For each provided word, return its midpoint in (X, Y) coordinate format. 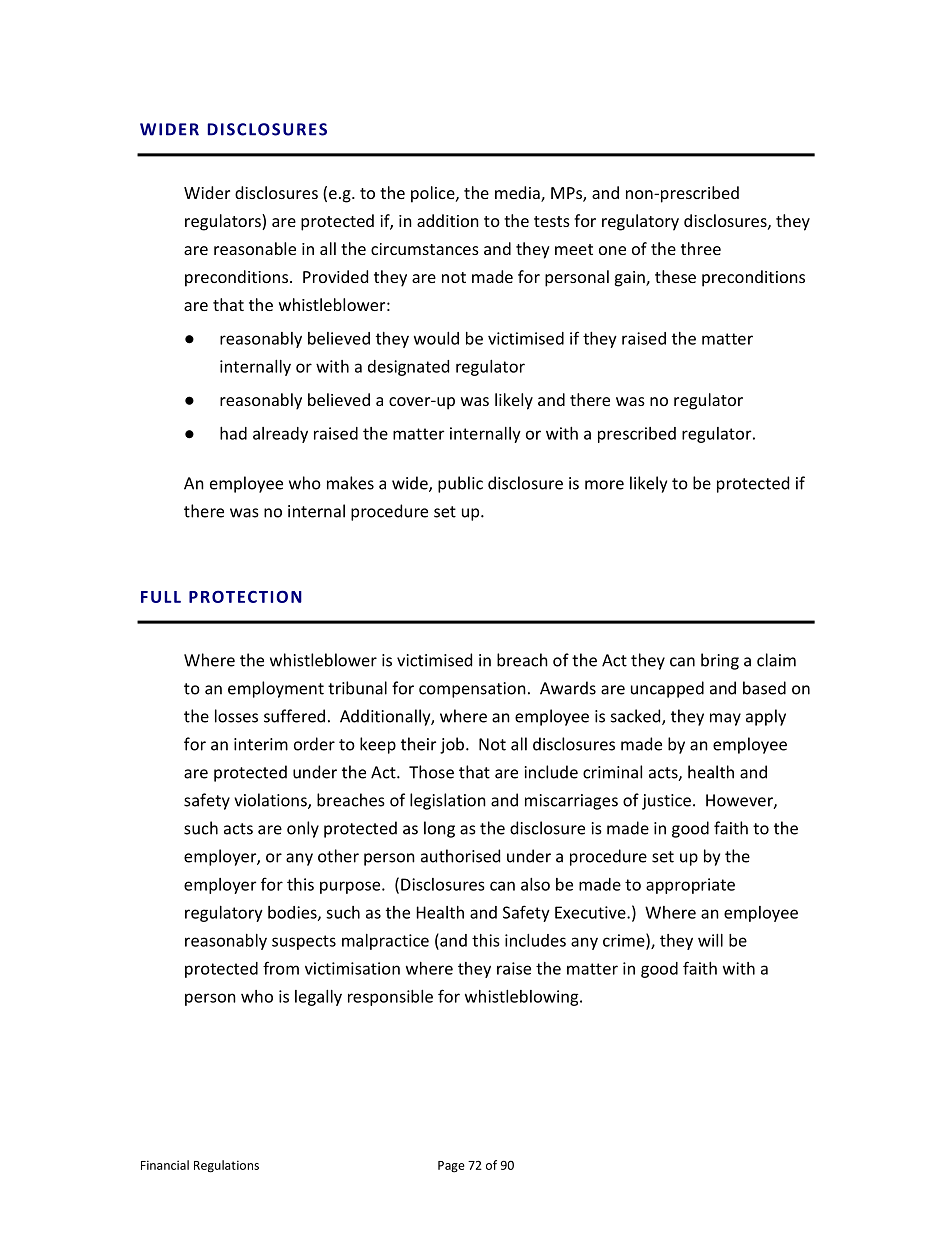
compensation (472, 690)
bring (720, 661)
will (710, 940)
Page (451, 1167)
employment (276, 689)
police (434, 194)
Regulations (226, 1166)
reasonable (255, 248)
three (701, 248)
